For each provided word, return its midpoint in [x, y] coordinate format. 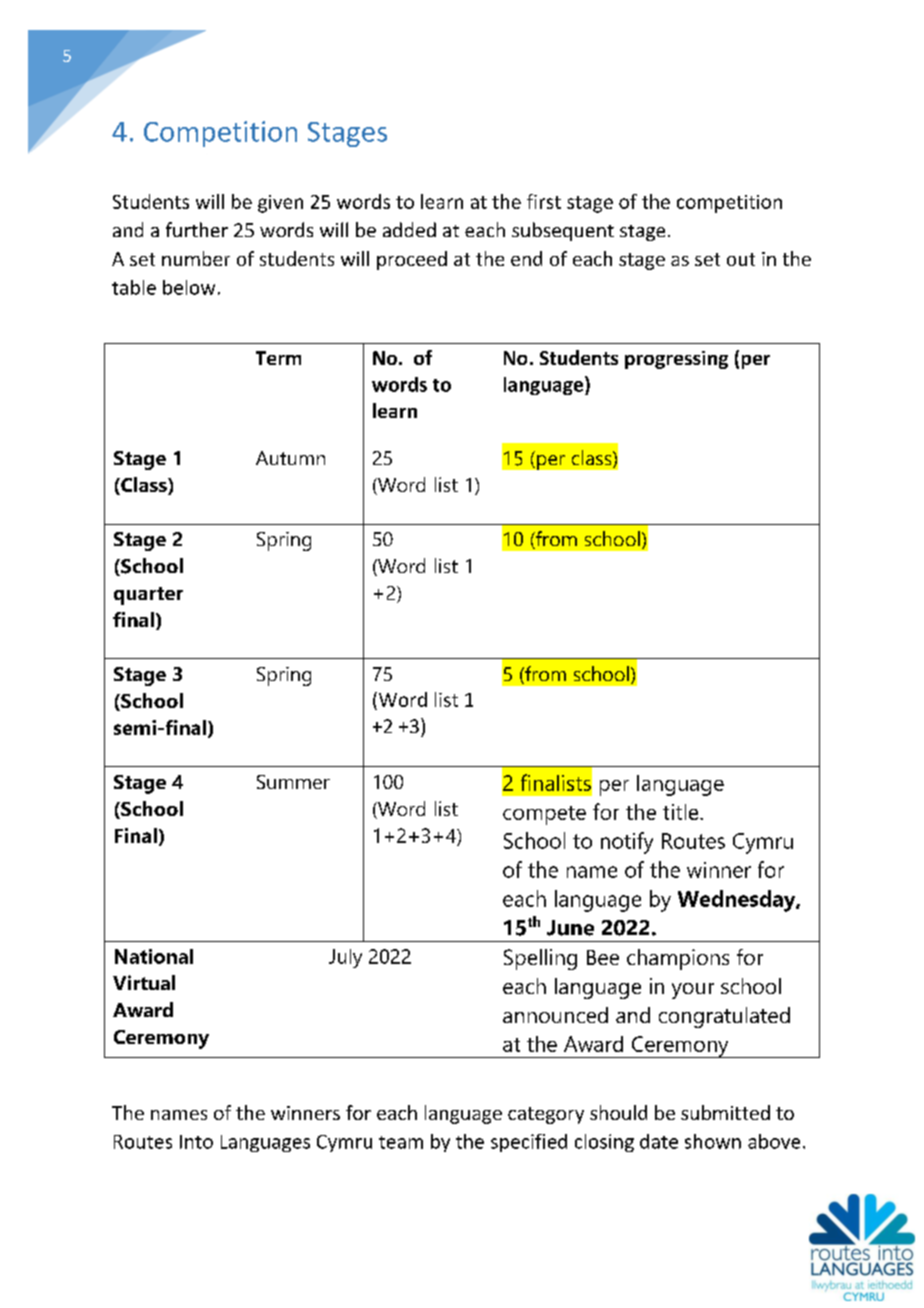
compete [544, 815]
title [682, 812]
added [409, 229]
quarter [148, 596]
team [401, 1142]
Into [196, 1142]
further [197, 229]
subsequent [563, 231]
